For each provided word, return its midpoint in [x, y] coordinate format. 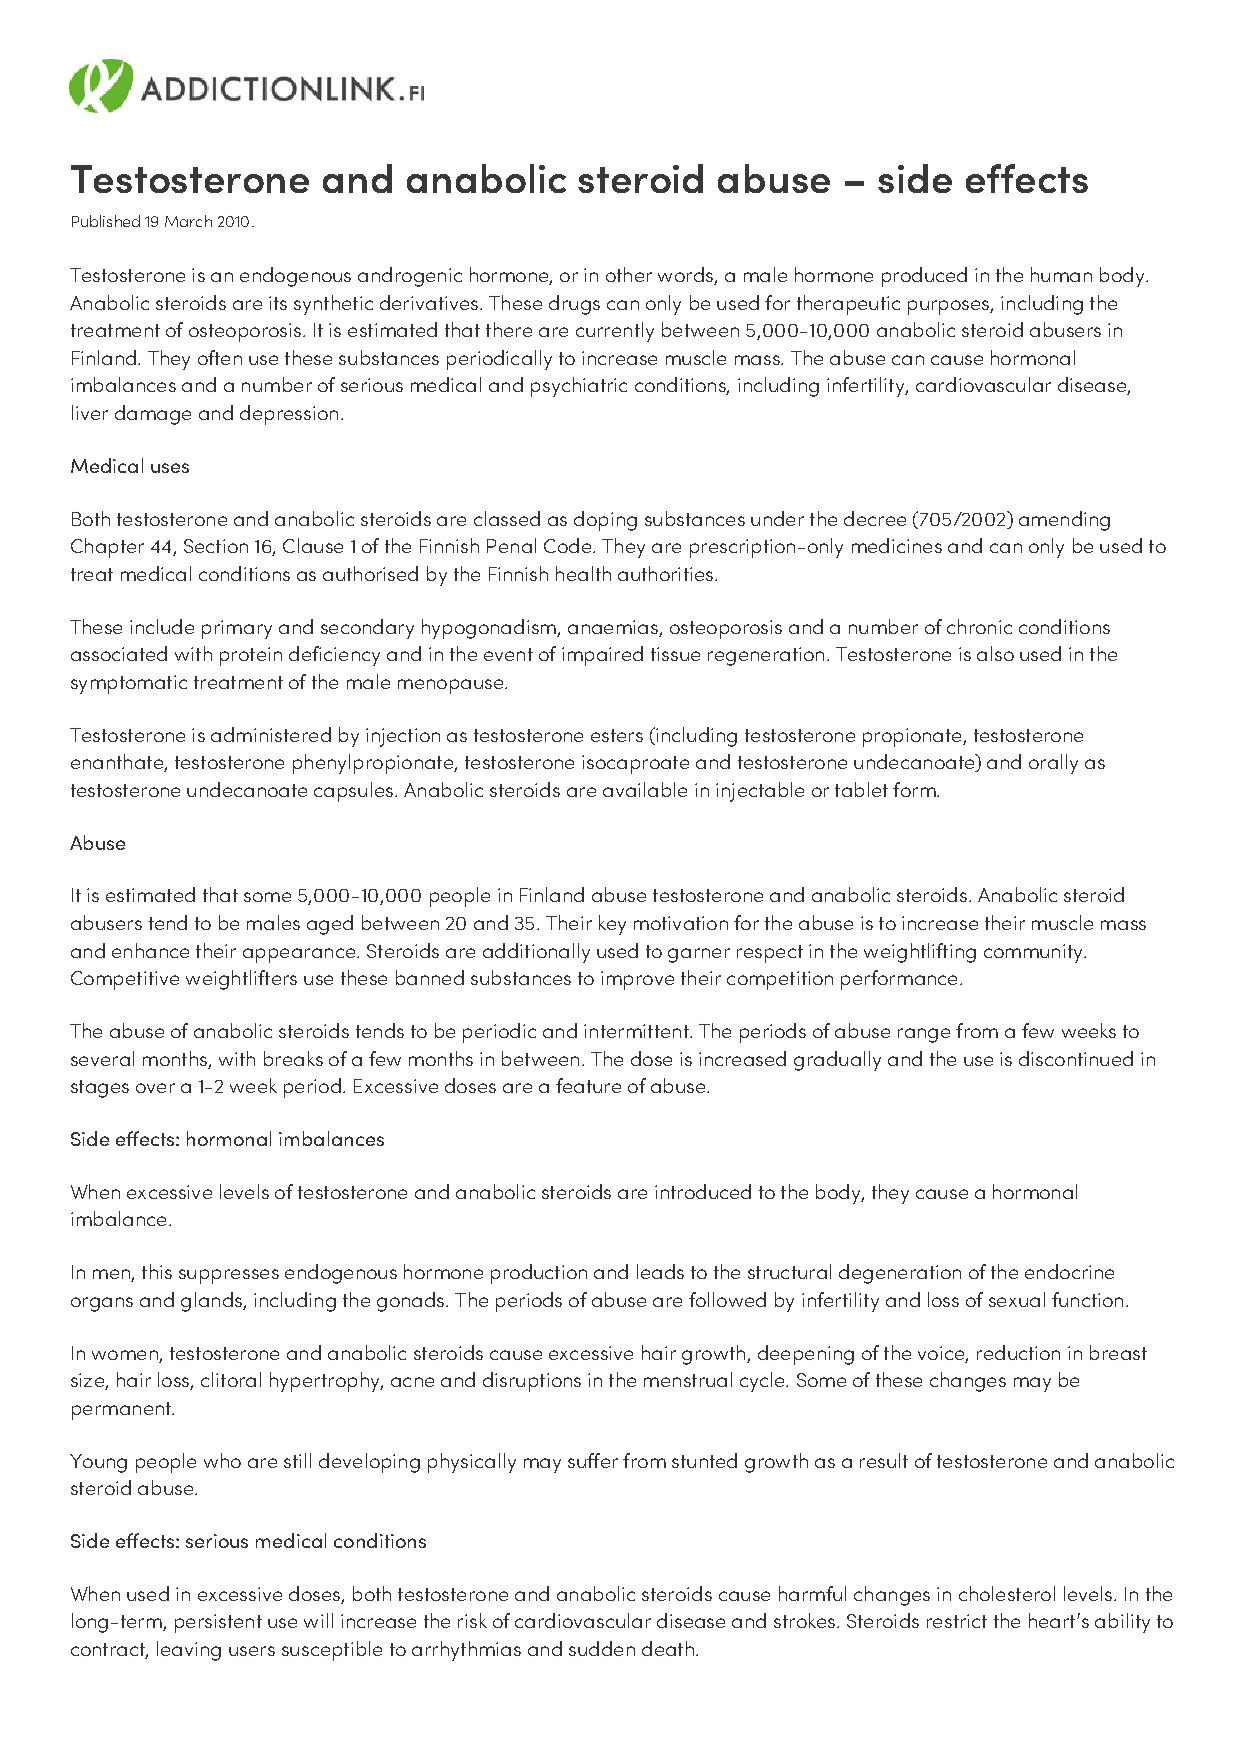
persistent [218, 1623]
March [188, 221]
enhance [150, 950]
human [1061, 274]
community [1034, 953]
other [629, 274]
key [612, 925]
